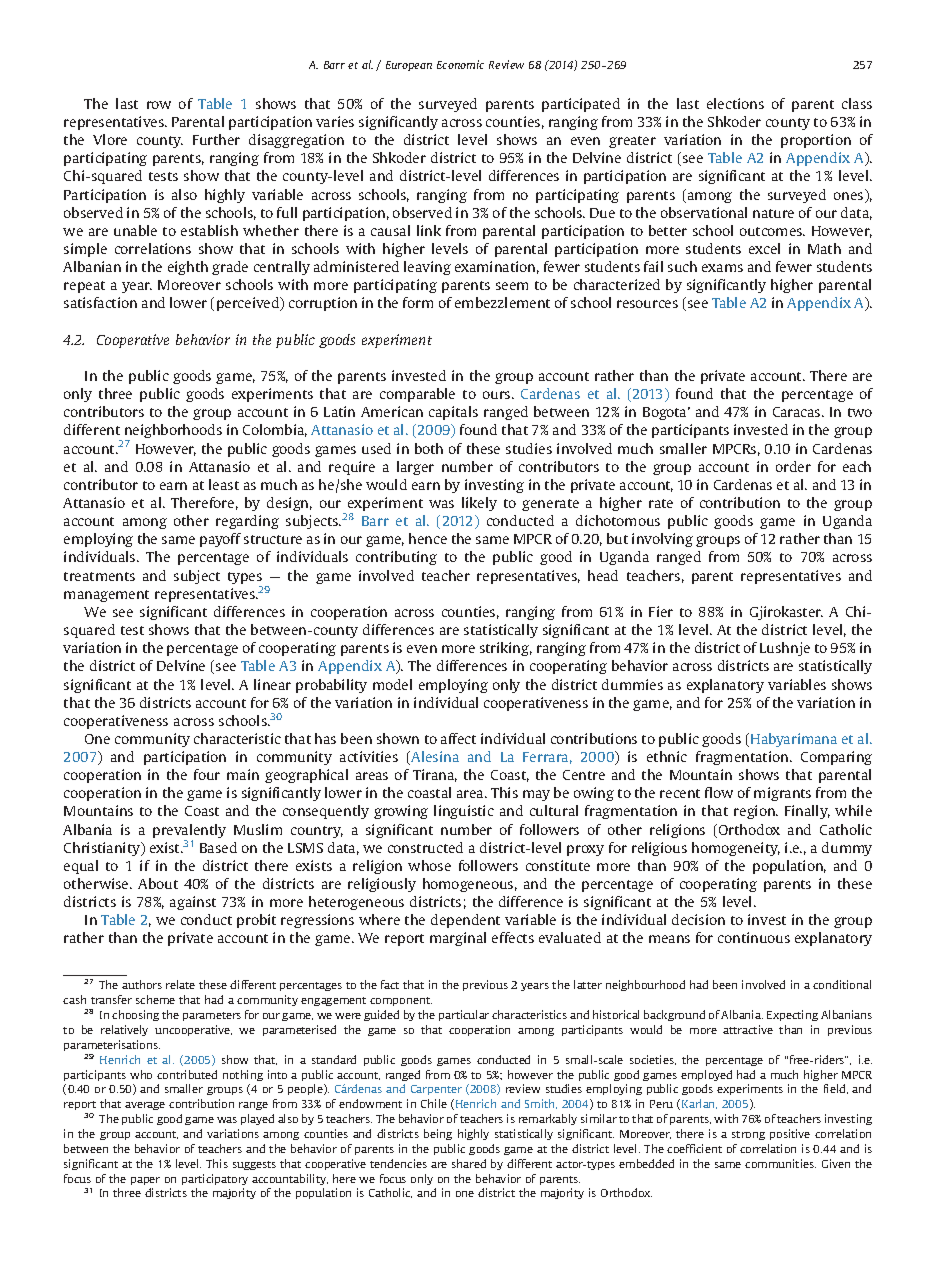 Image resolution: width=944 pixels, height=1288 pixels. Describe the element at coordinates (469, 1163) in the document. I see `shared` at that location.
